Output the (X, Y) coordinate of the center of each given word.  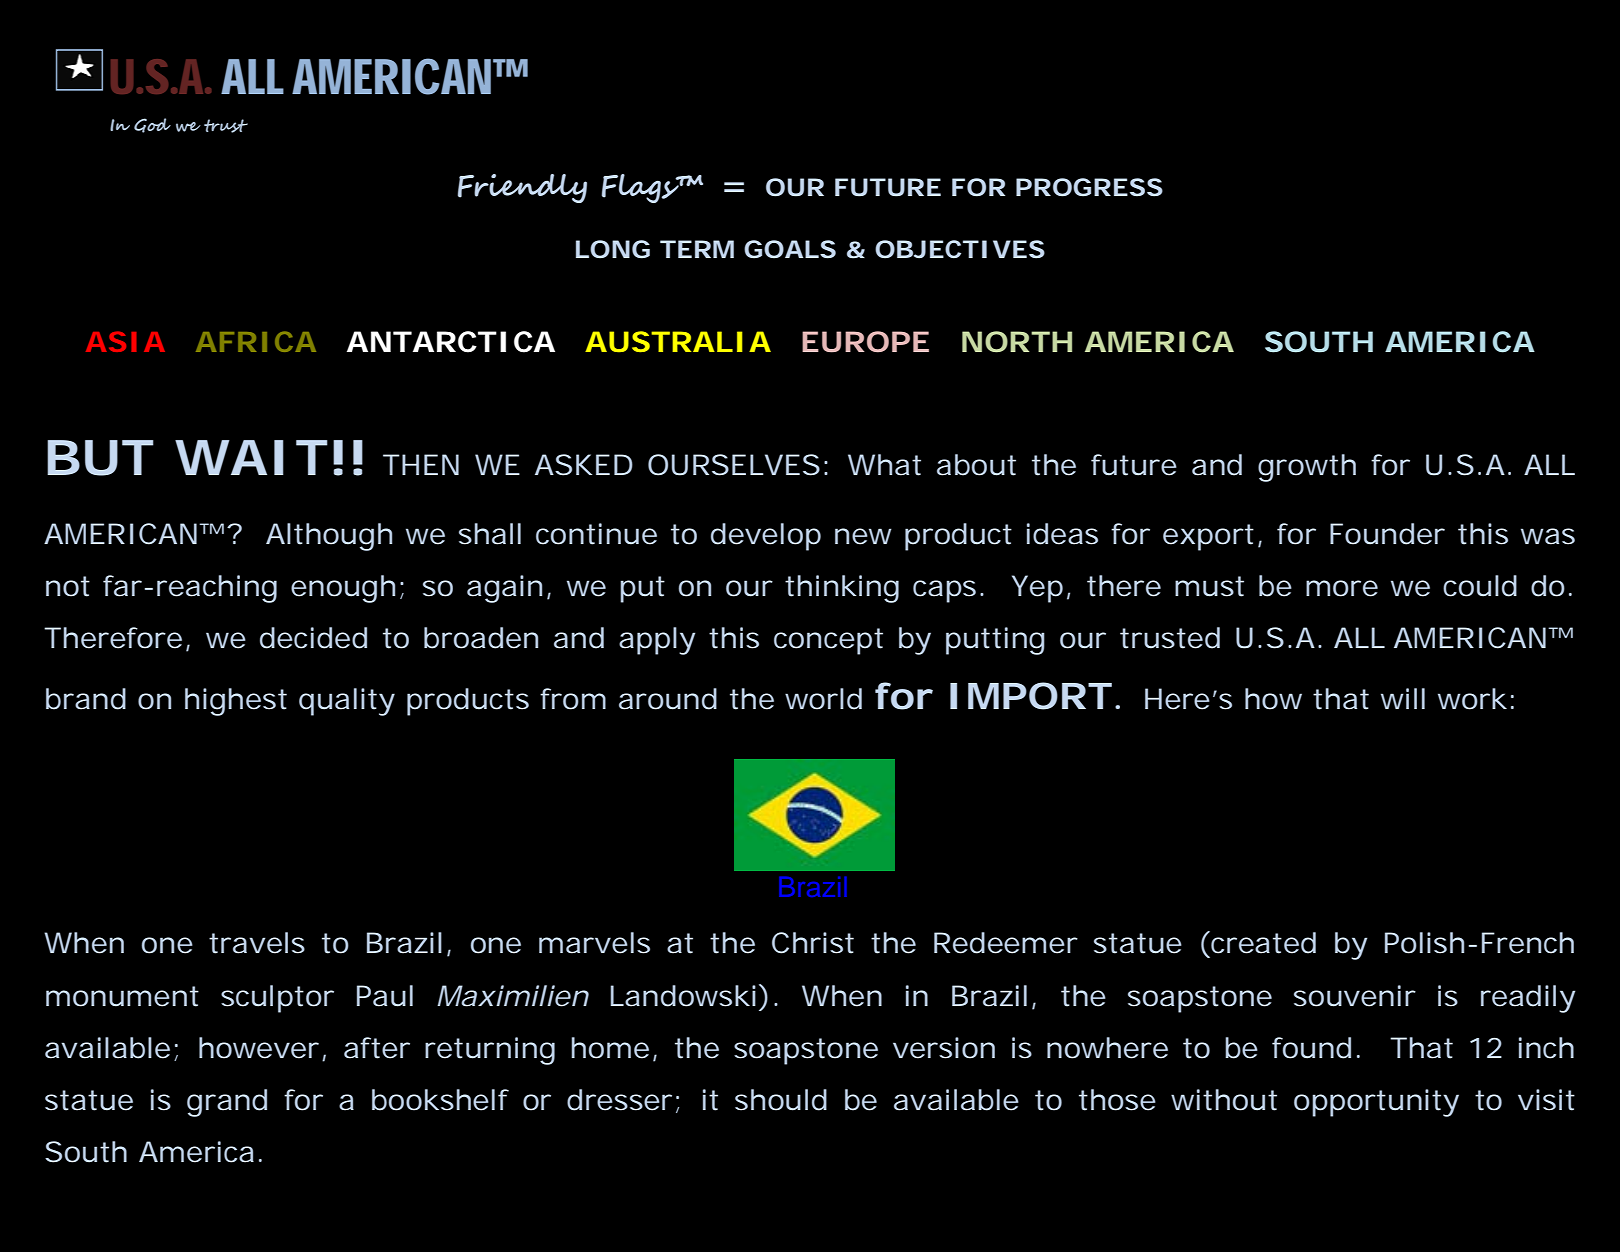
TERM (697, 249)
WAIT (249, 457)
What (884, 465)
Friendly (522, 188)
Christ (813, 943)
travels (257, 943)
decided (313, 638)
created (1262, 942)
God (152, 125)
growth (1307, 468)
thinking (842, 589)
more (1342, 588)
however (259, 1048)
